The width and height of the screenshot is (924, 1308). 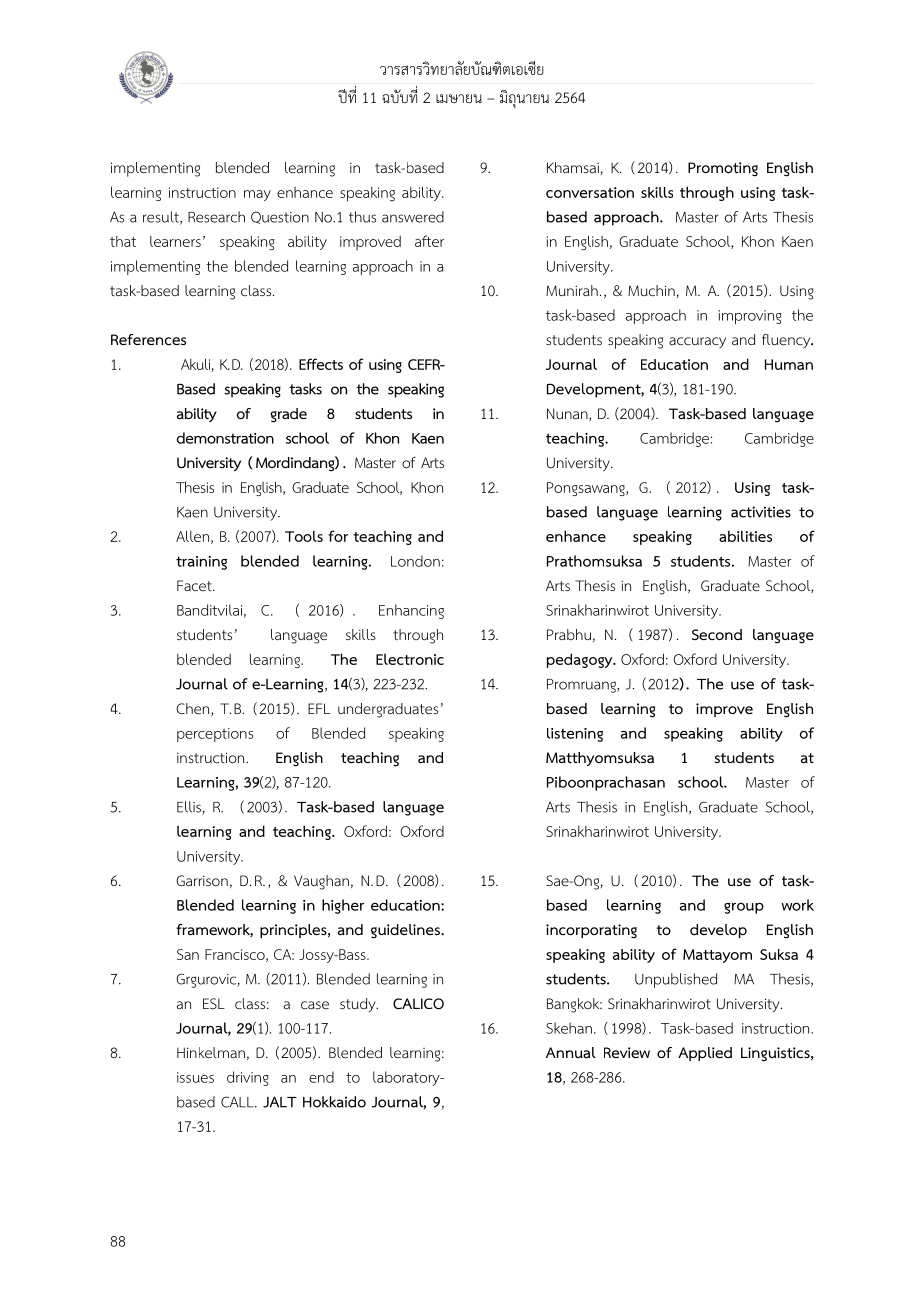 What do you see at coordinates (413, 217) in the screenshot?
I see `answered` at bounding box center [413, 217].
